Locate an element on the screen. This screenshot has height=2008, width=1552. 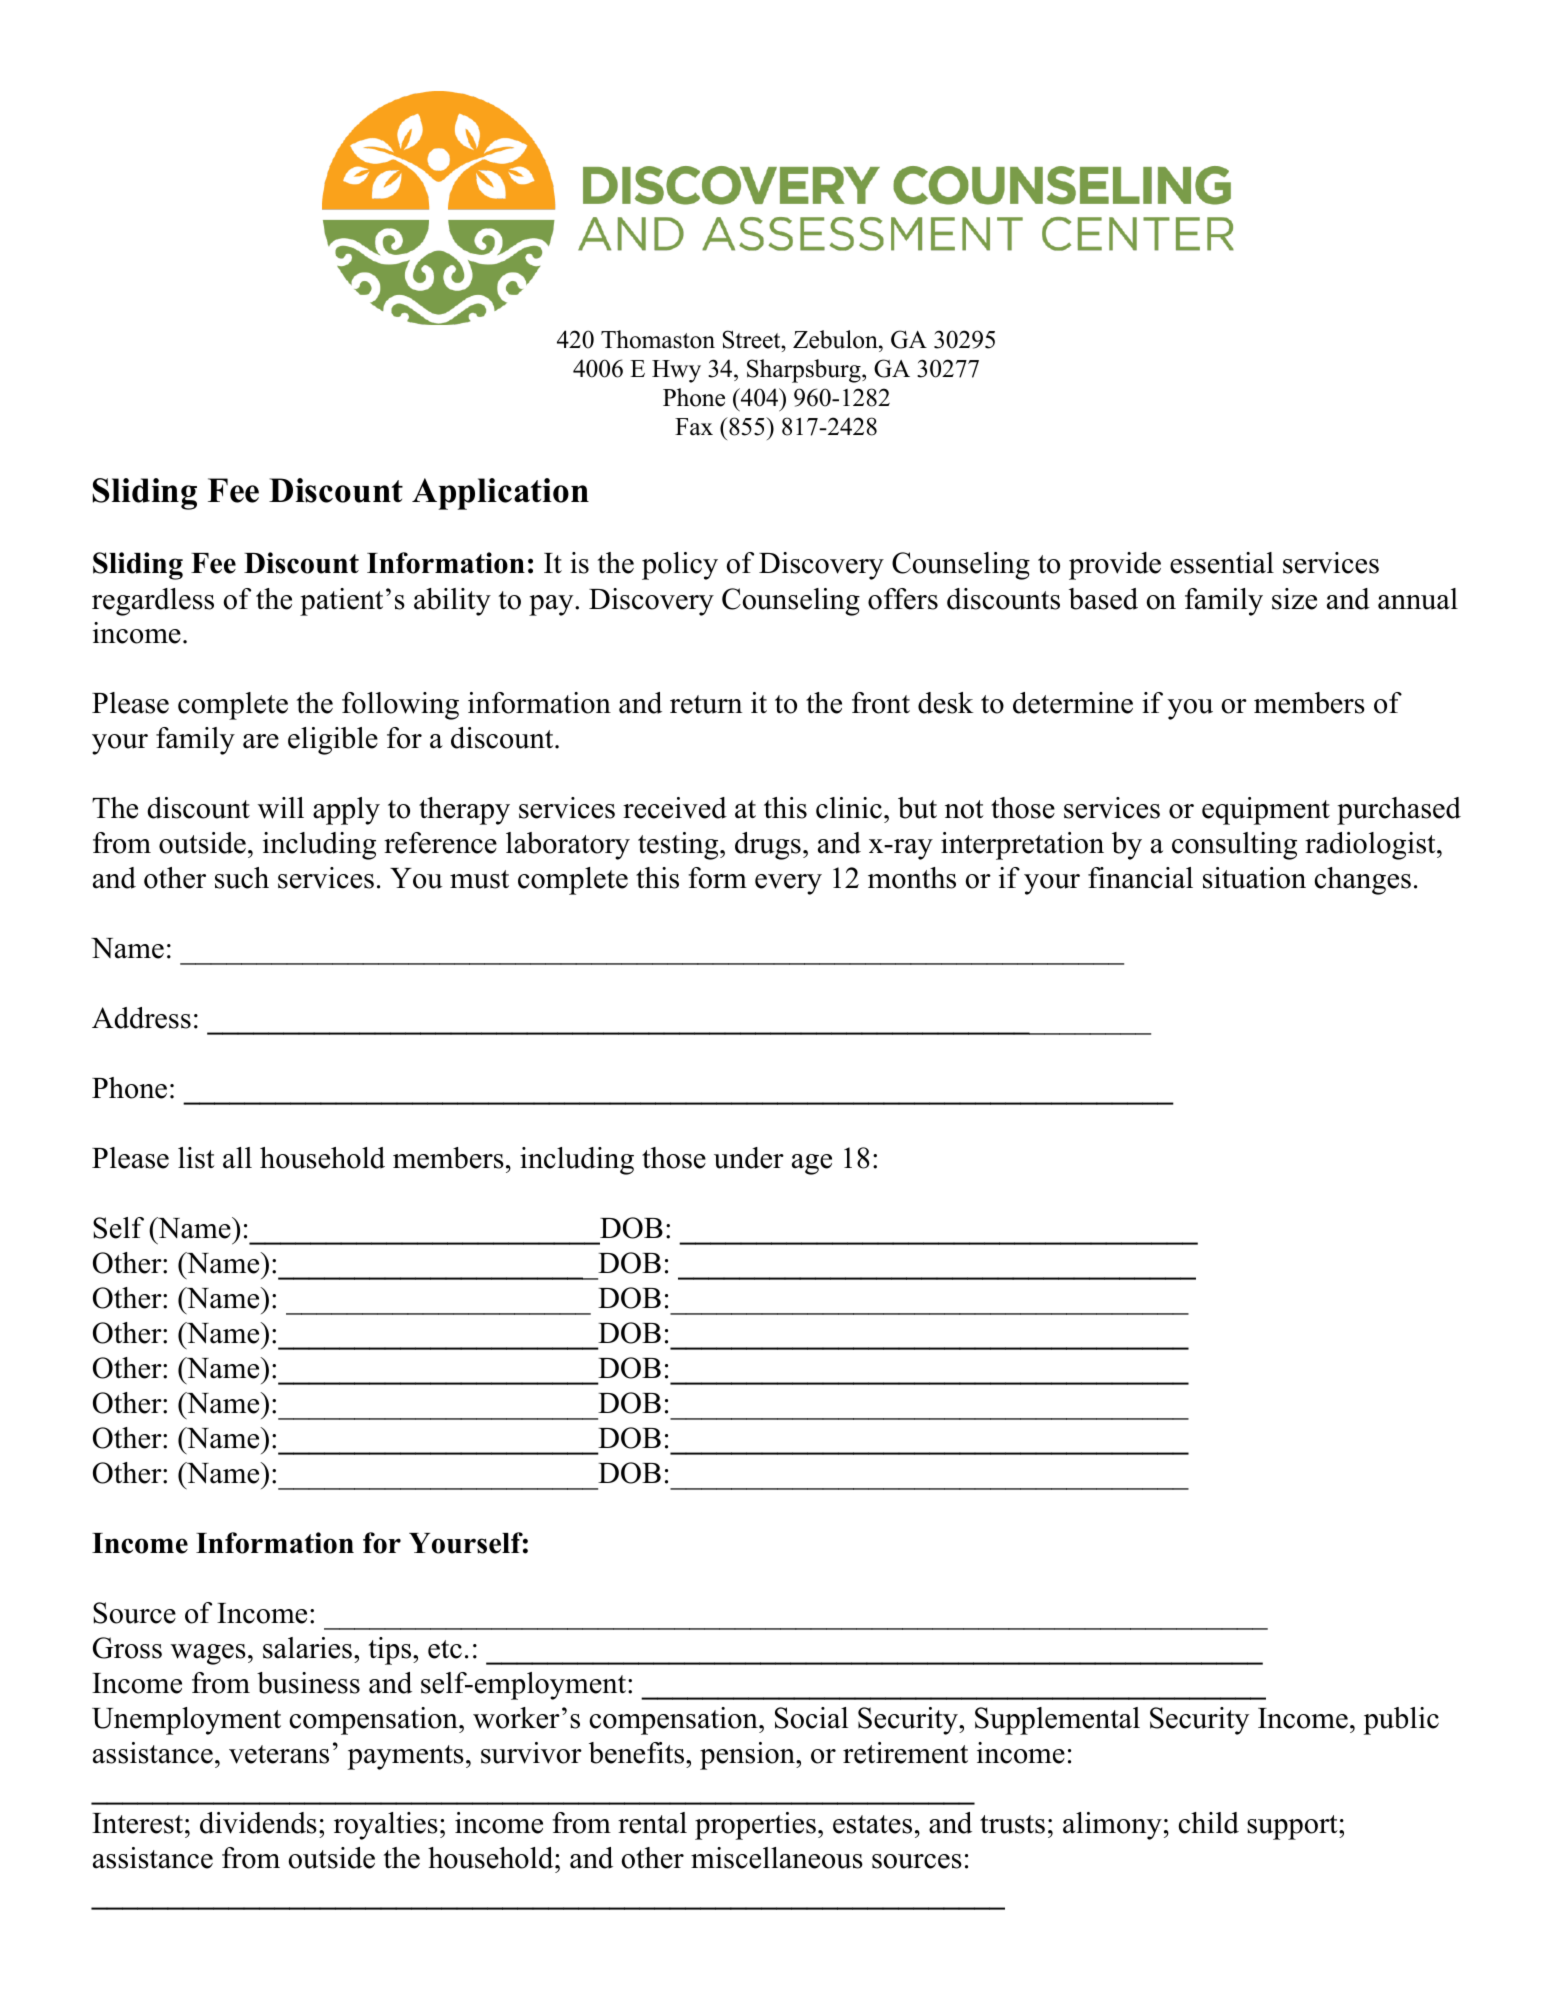
Sharpsburg is located at coordinates (805, 371).
